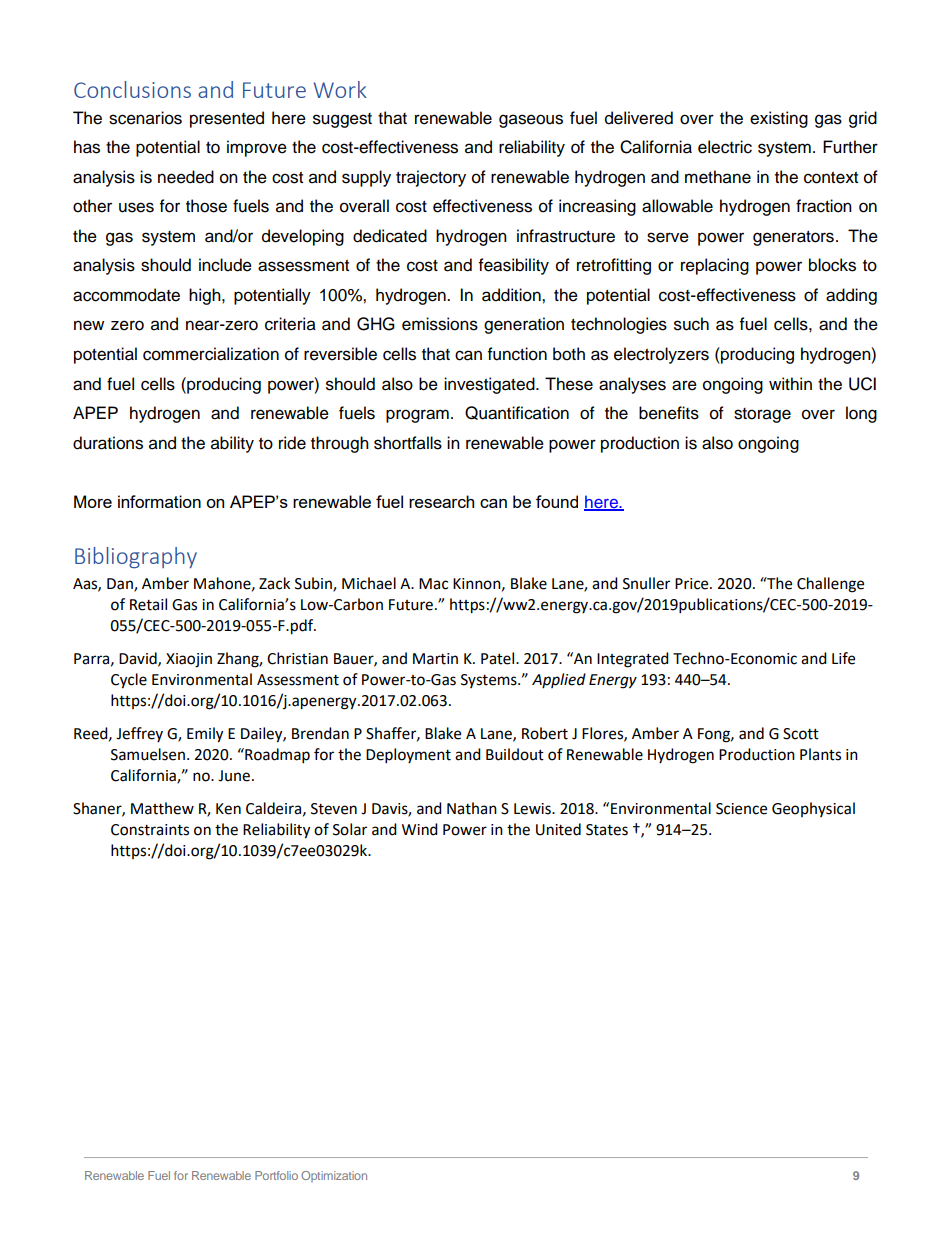  What do you see at coordinates (741, 809) in the page?
I see `Science` at bounding box center [741, 809].
